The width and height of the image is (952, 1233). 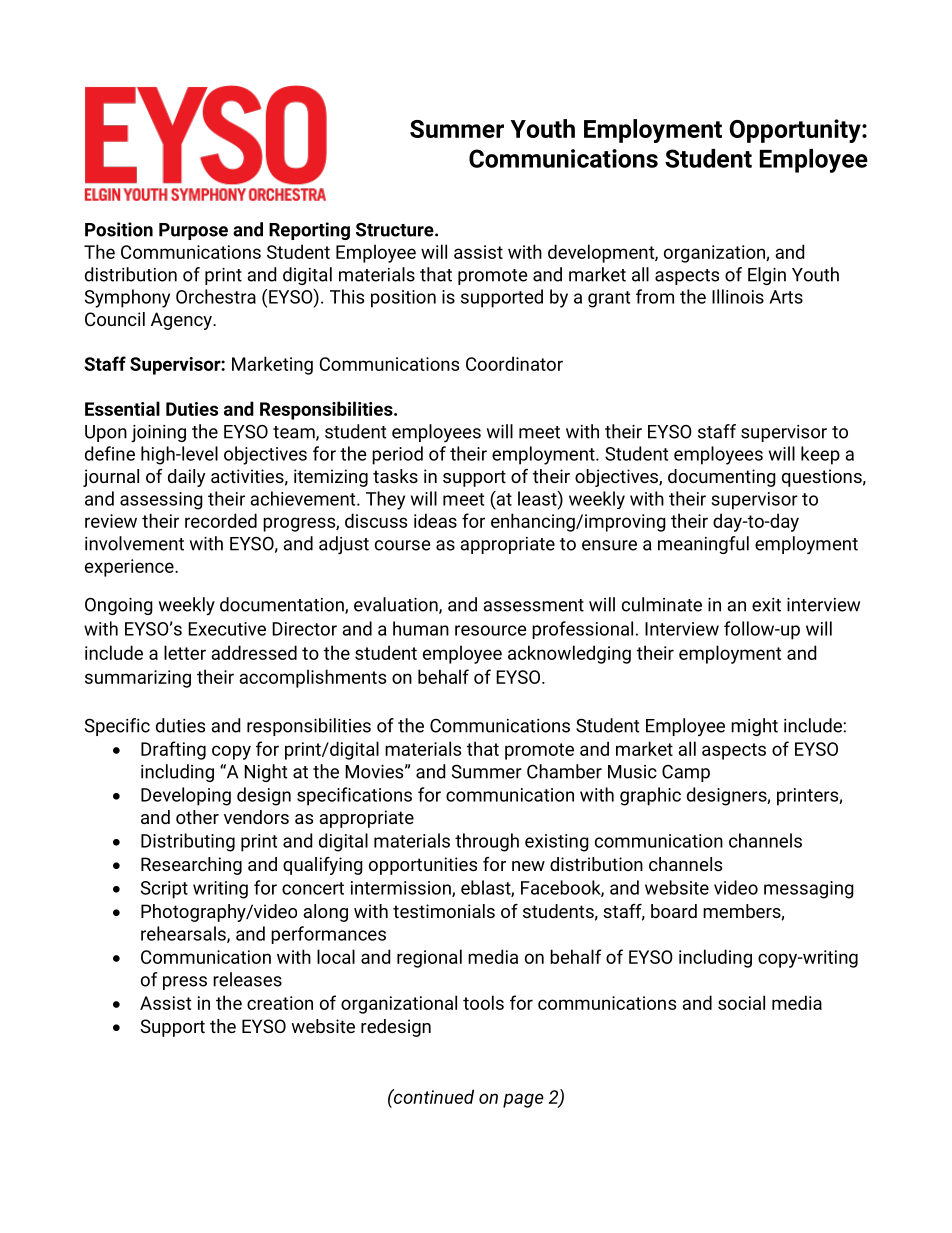 What do you see at coordinates (397, 455) in the image?
I see `period` at bounding box center [397, 455].
